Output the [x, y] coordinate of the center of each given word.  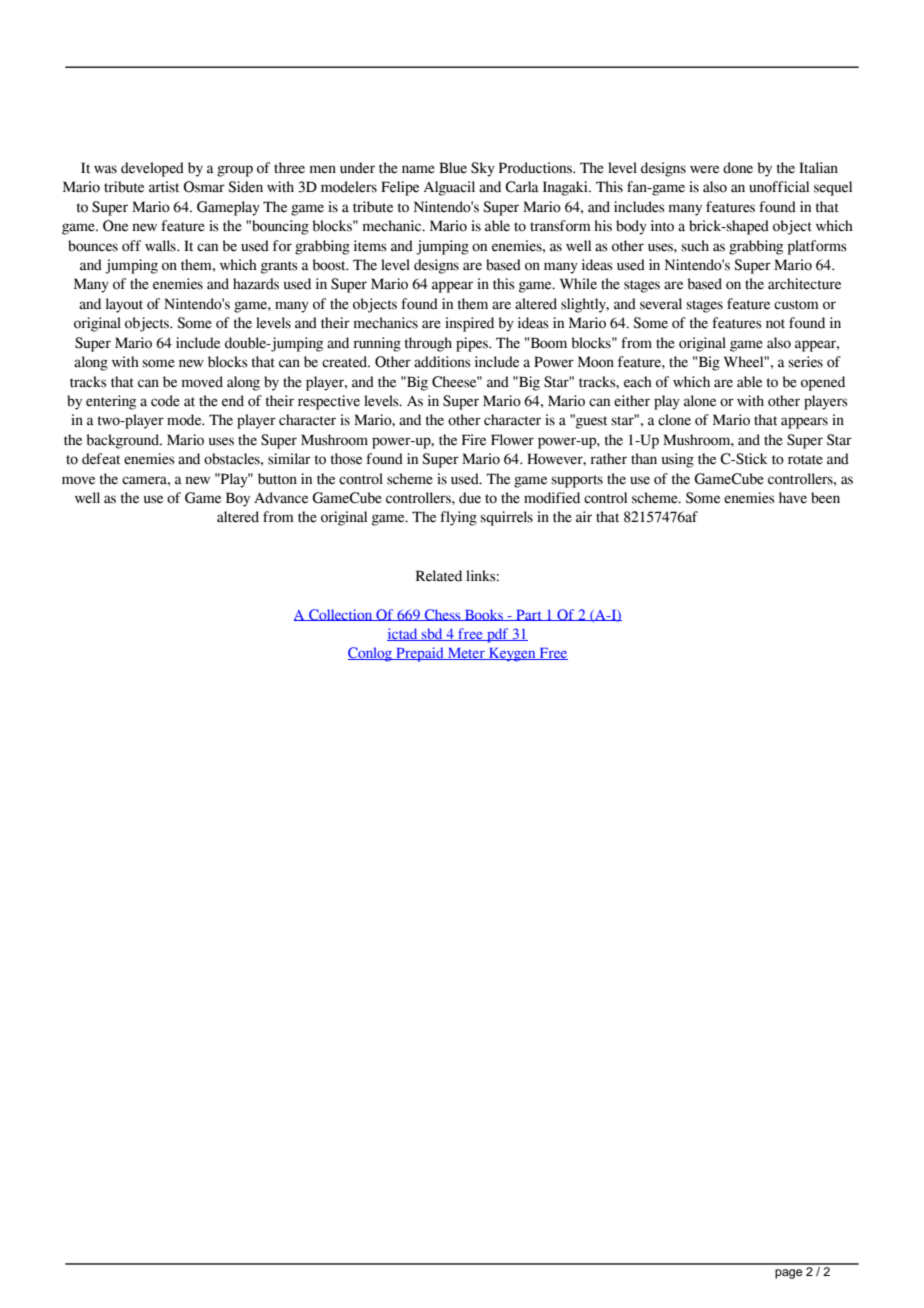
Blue [453, 168]
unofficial [779, 187]
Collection [341, 615]
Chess [442, 615]
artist [164, 187]
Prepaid [420, 654]
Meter [466, 654]
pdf [498, 635]
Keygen [512, 655]
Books [483, 615]
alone [700, 401]
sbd [432, 634]
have [793, 498]
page [788, 1274]
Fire [474, 440]
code [165, 401]
